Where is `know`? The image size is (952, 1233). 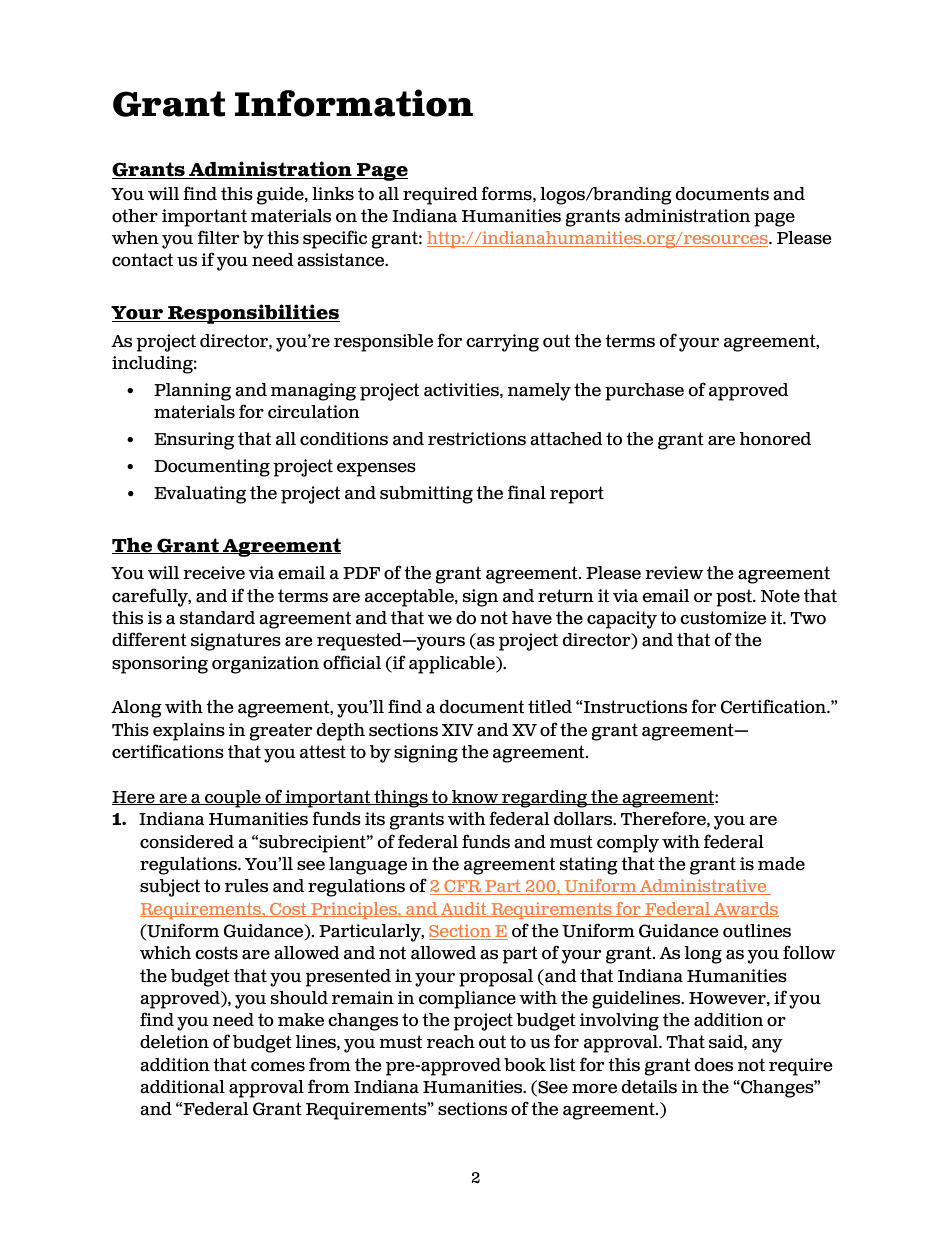 know is located at coordinates (475, 797).
